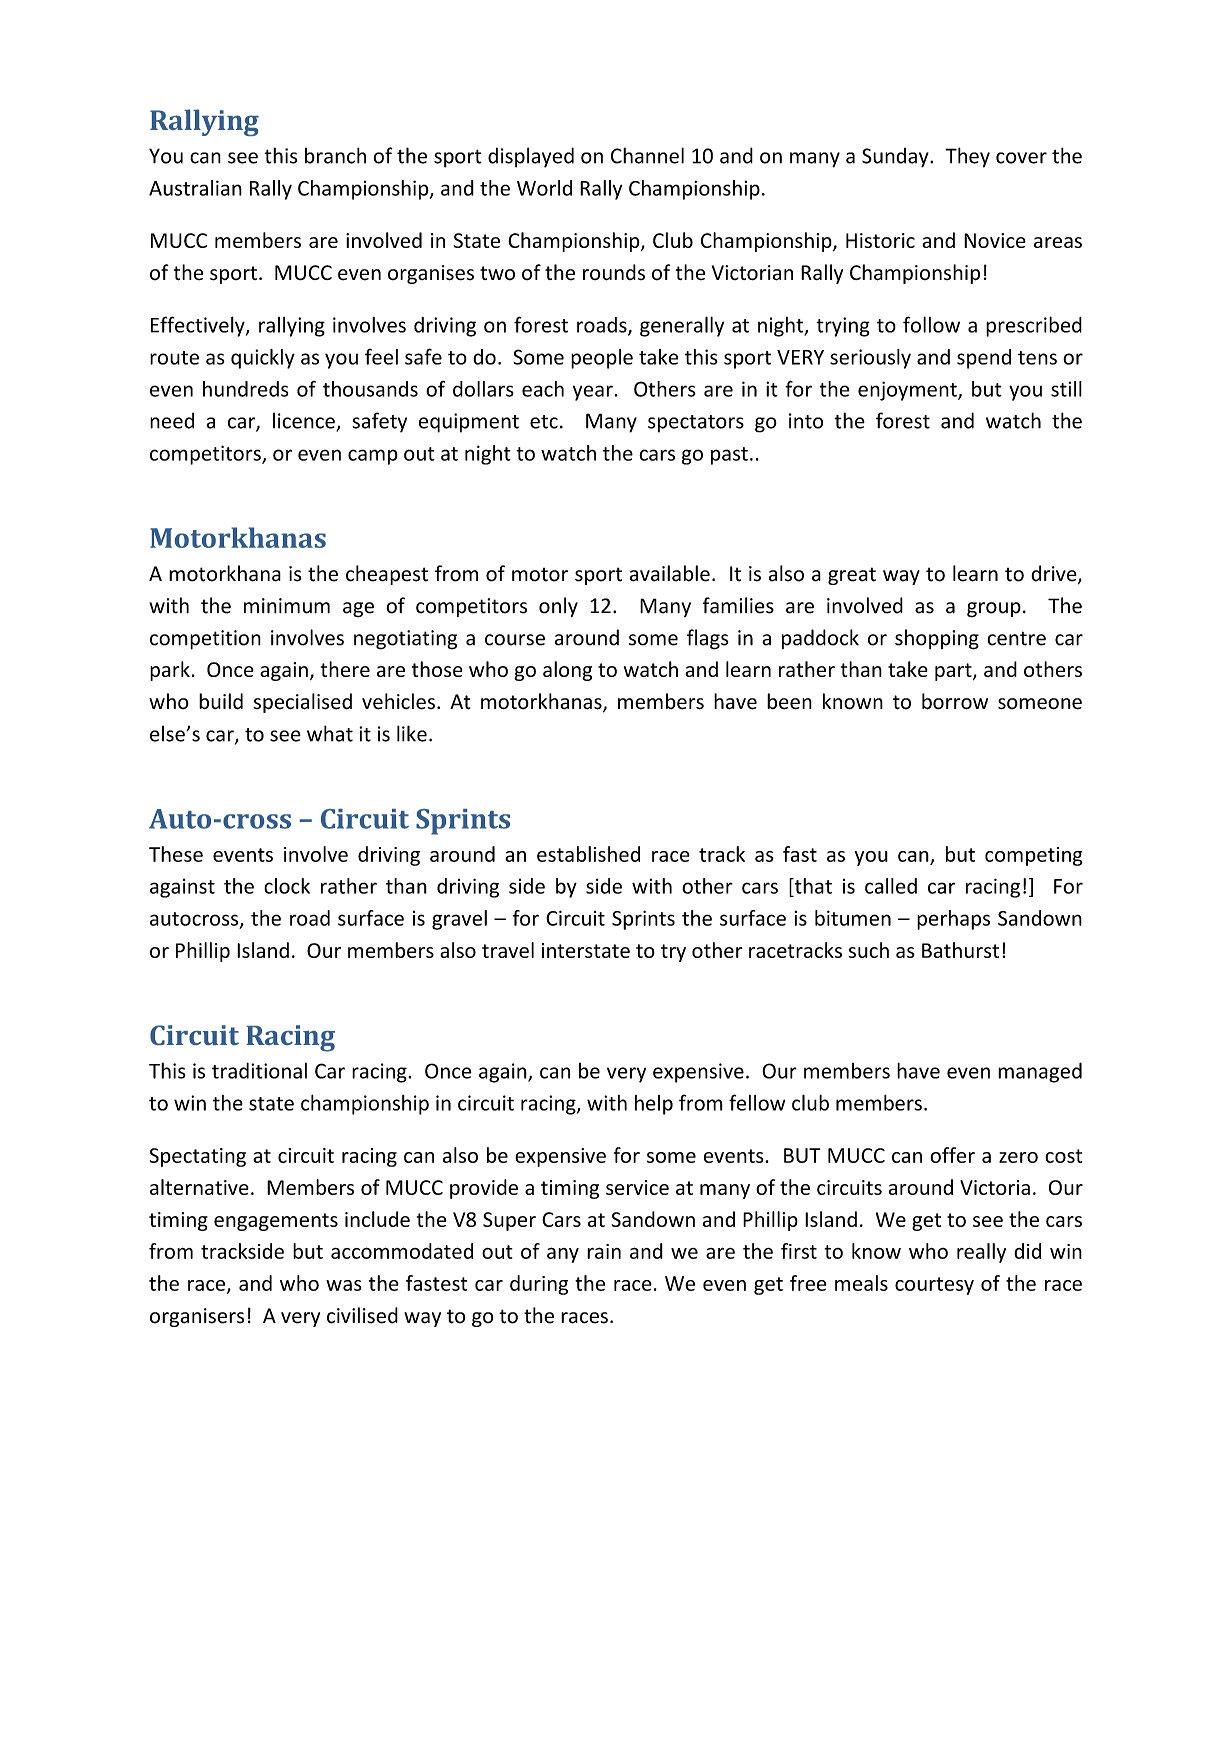 The width and height of the screenshot is (1231, 1743). Describe the element at coordinates (567, 671) in the screenshot. I see `along` at that location.
